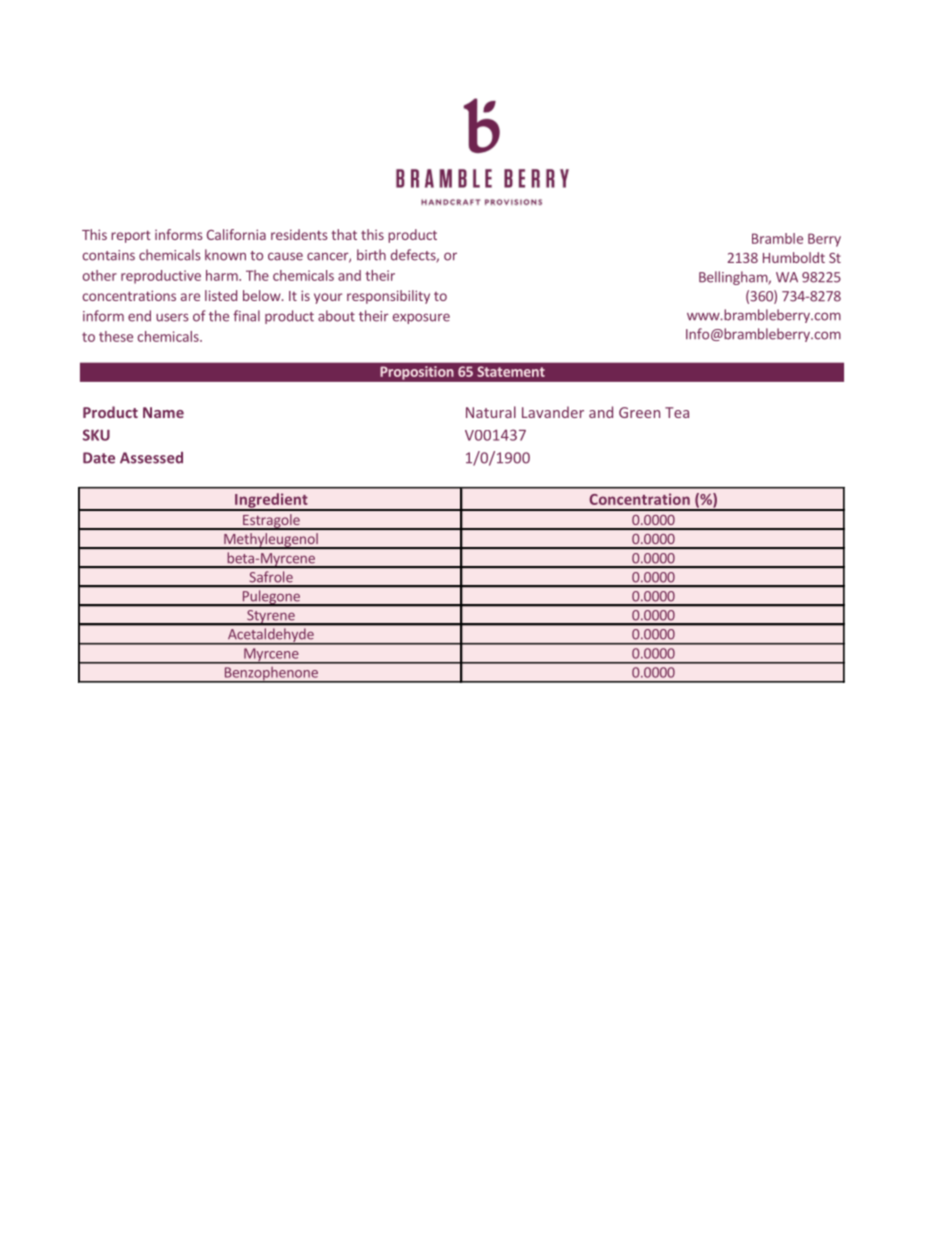 Image resolution: width=952 pixels, height=1233 pixels. Describe the element at coordinates (271, 636) in the document. I see `Acetaldehyde` at that location.
